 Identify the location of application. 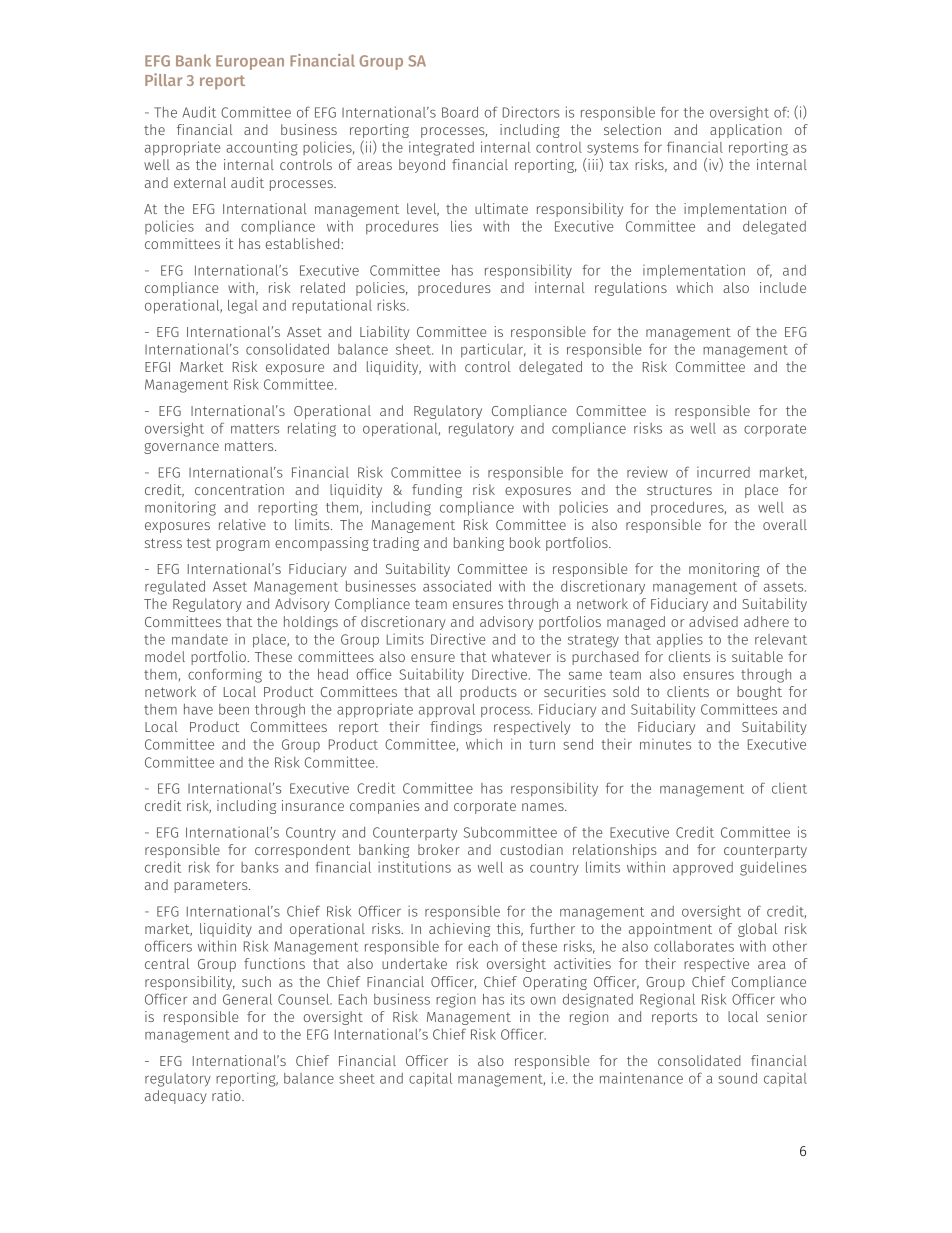
(746, 131).
